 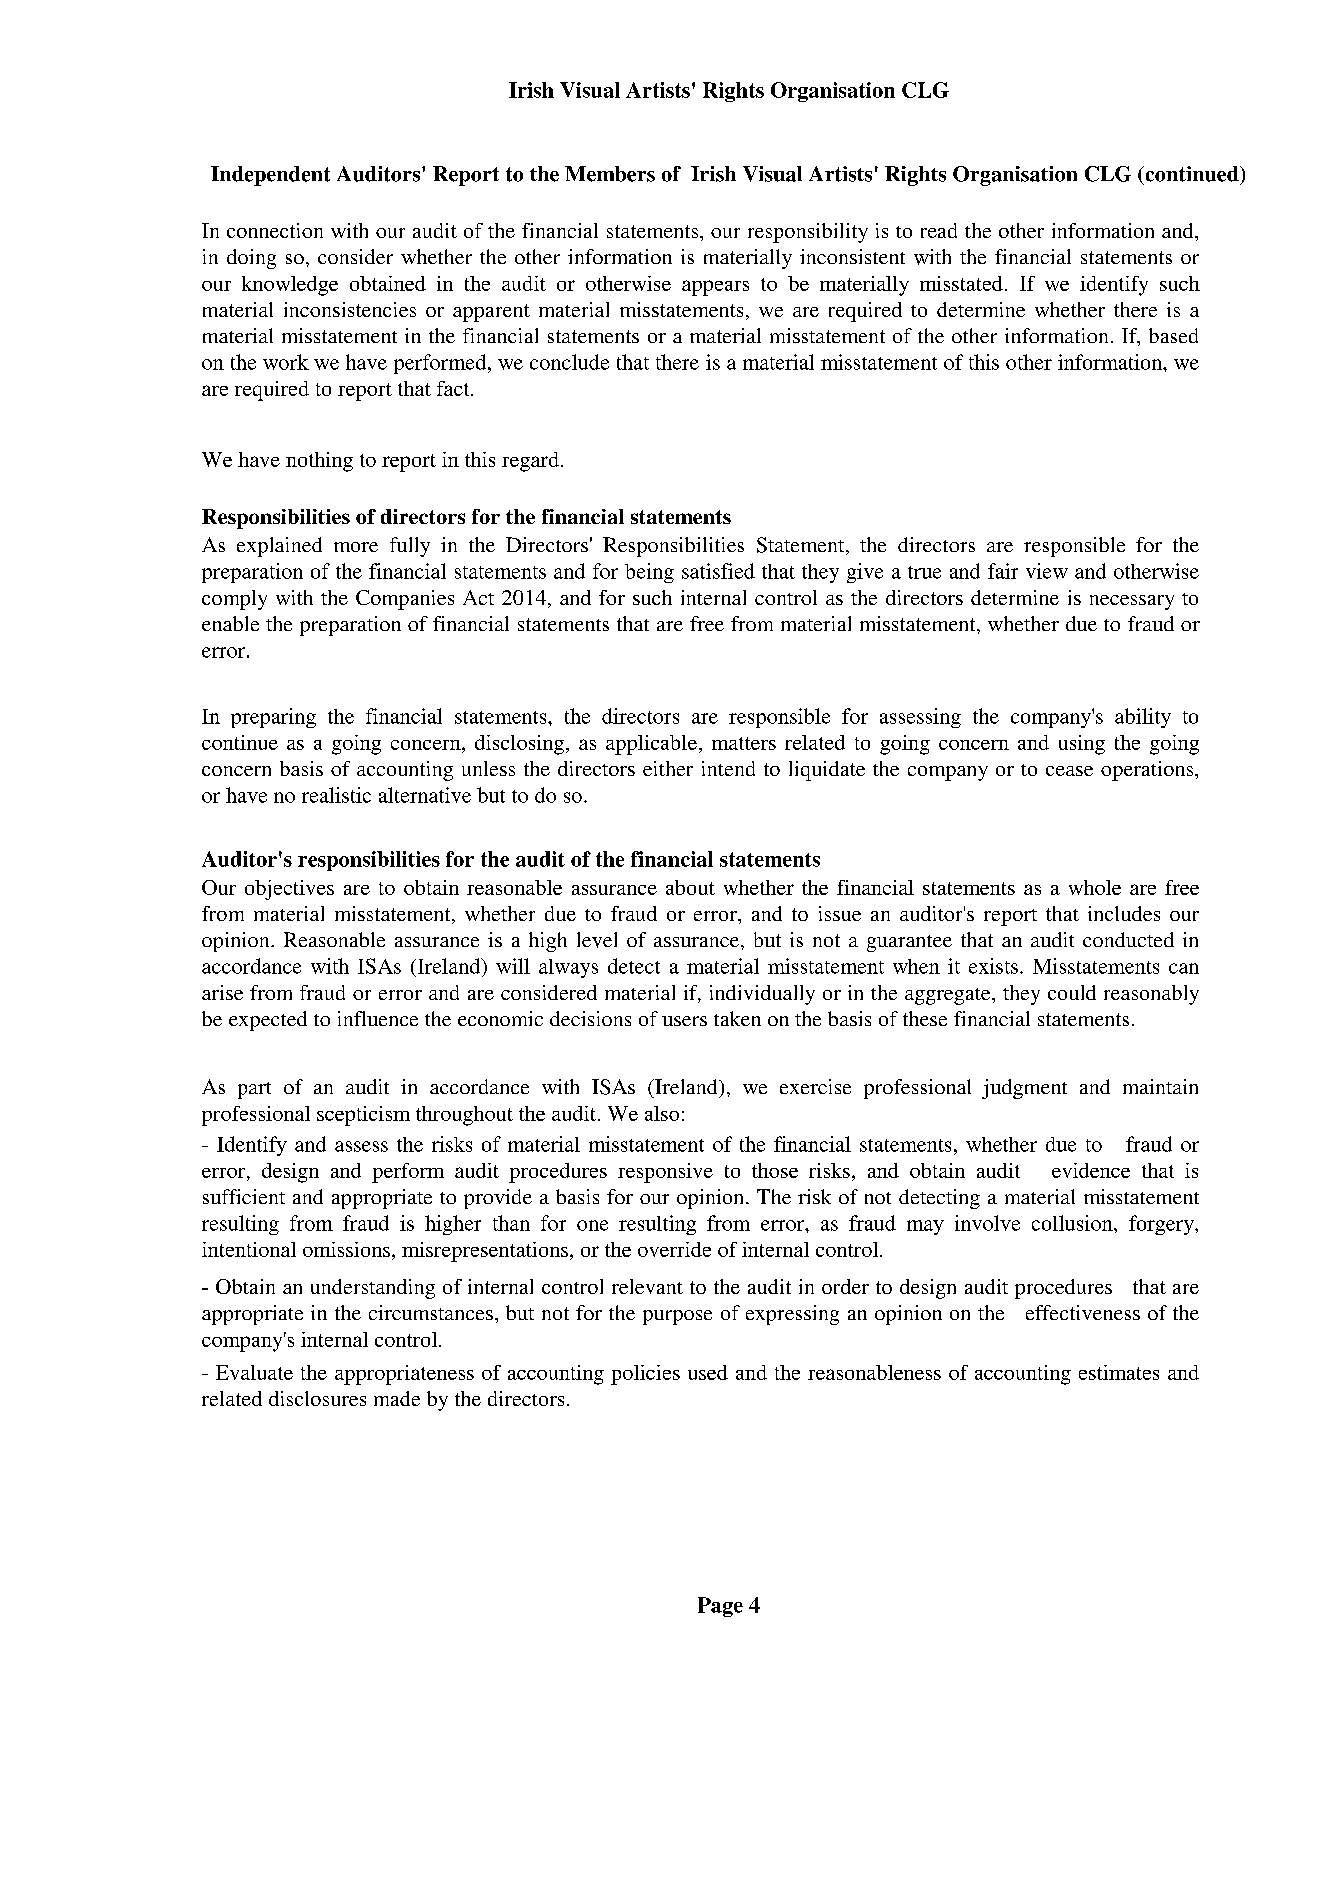 What do you see at coordinates (317, 1398) in the document?
I see `disclosures` at bounding box center [317, 1398].
